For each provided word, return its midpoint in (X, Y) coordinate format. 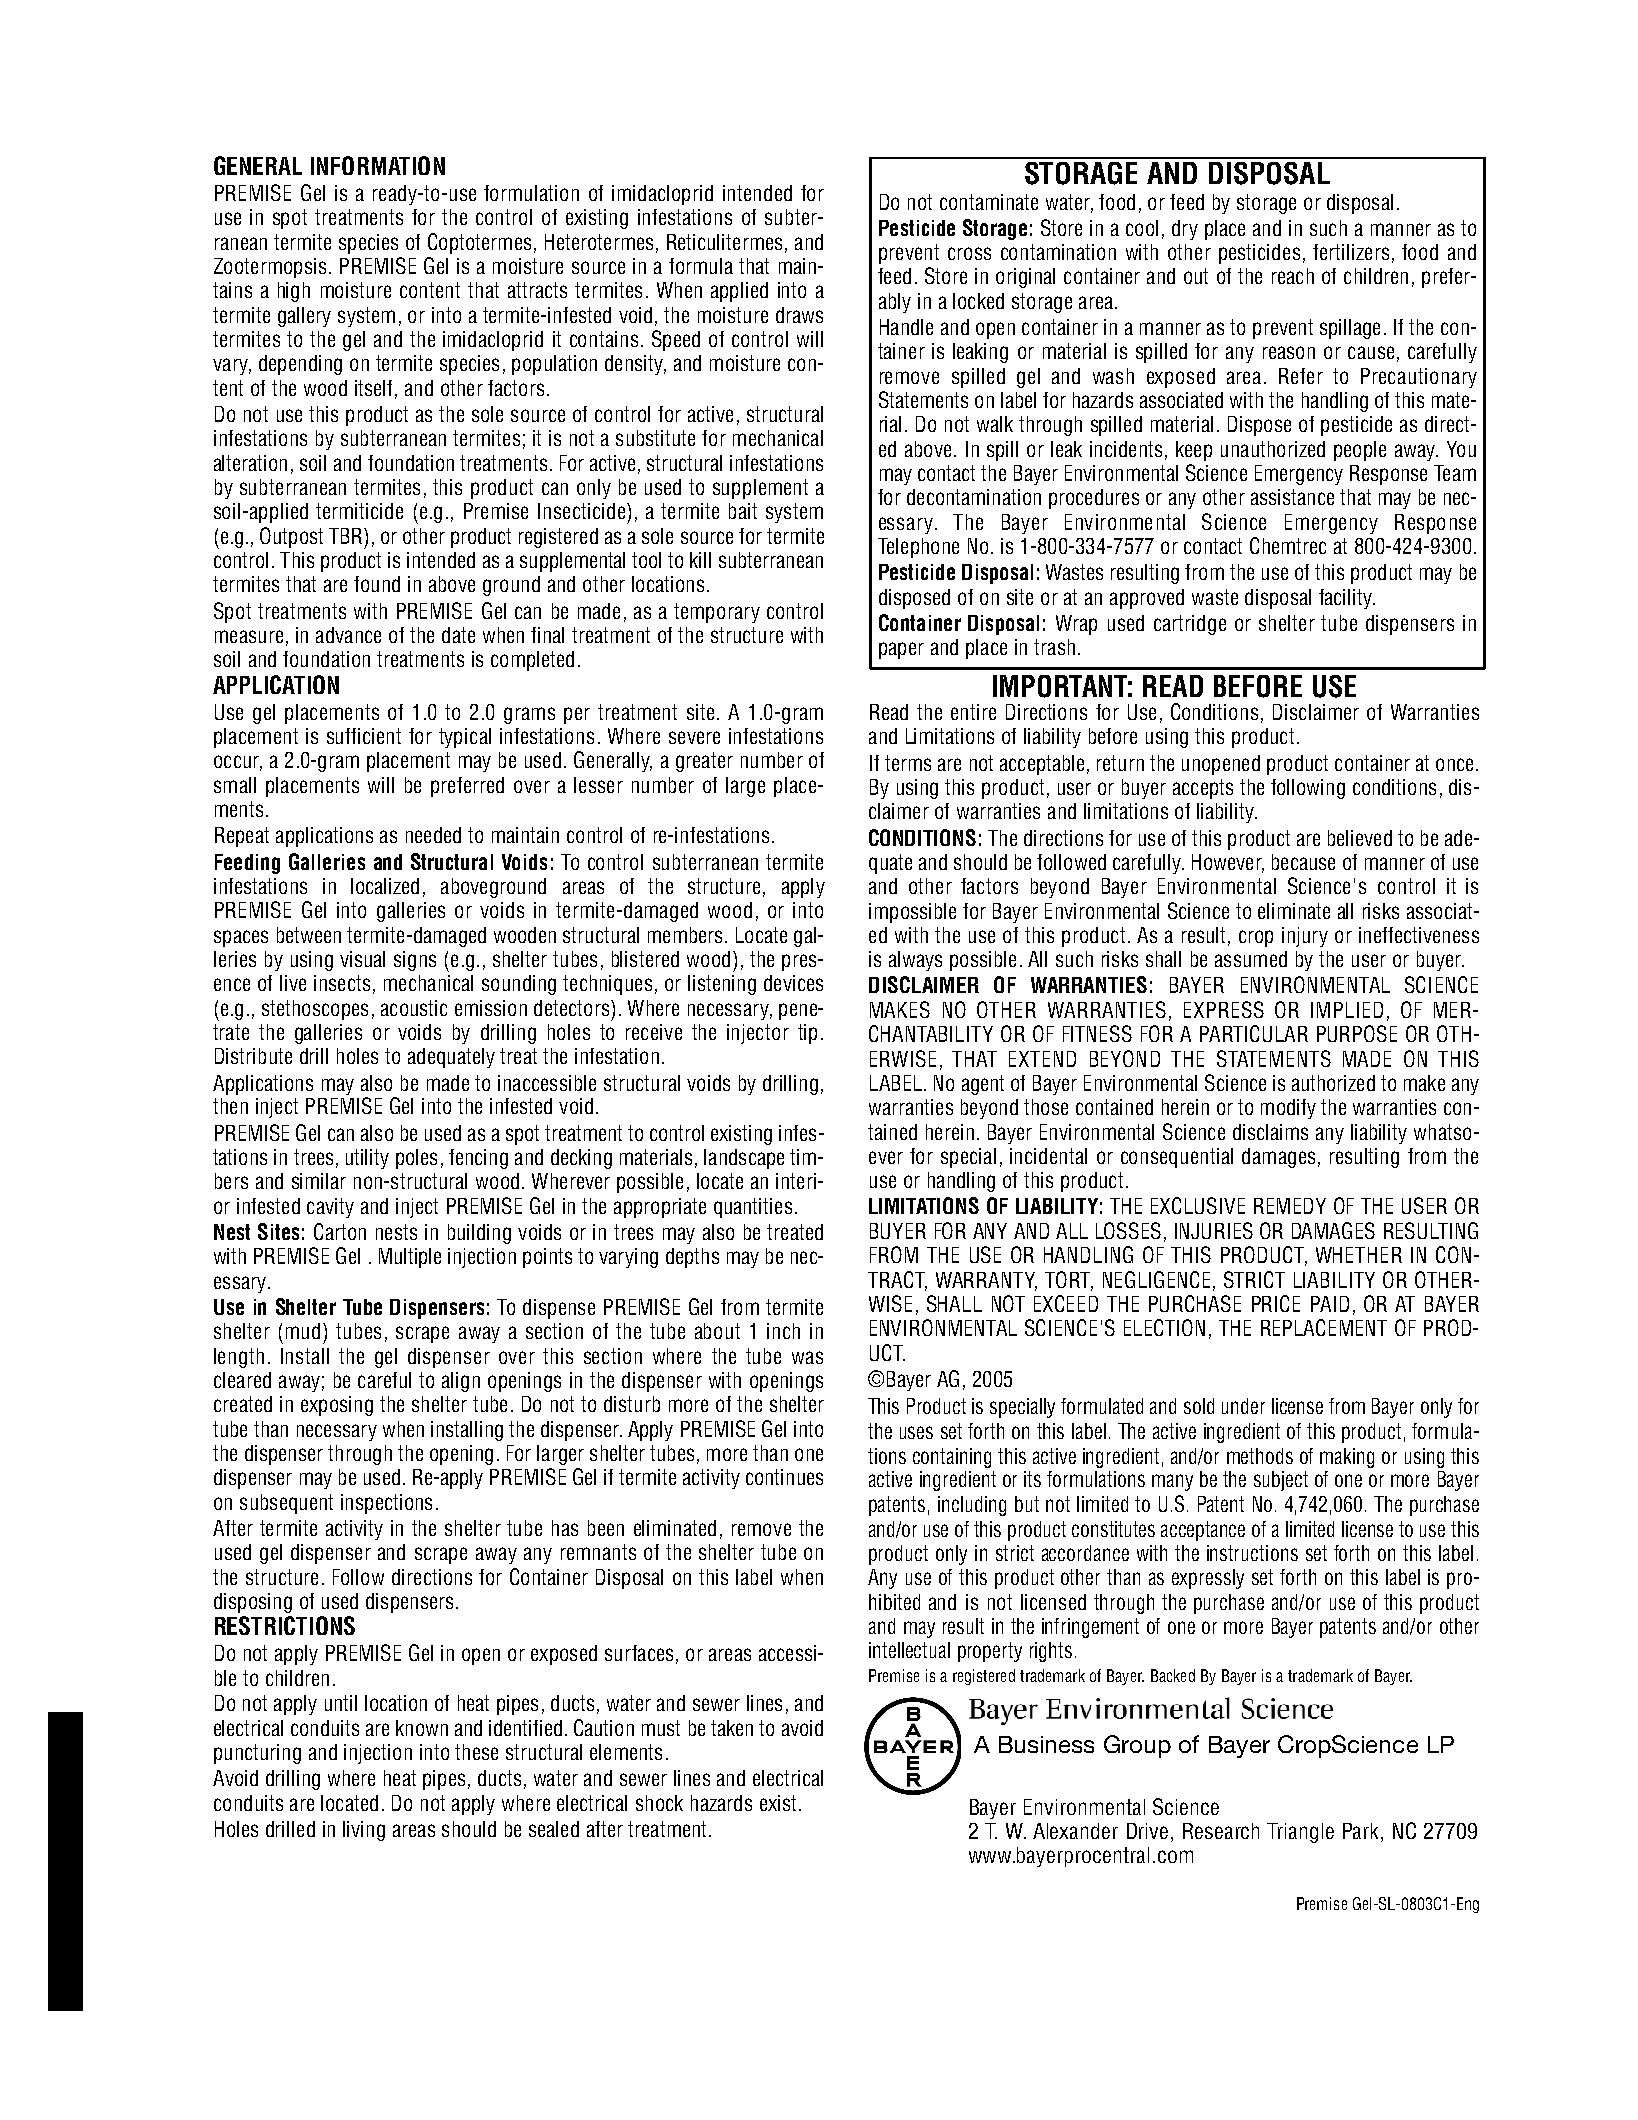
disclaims (1270, 1132)
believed (1360, 838)
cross (969, 253)
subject (1281, 1481)
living (364, 1831)
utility (367, 1159)
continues (784, 1477)
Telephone (918, 548)
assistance (1292, 497)
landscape (744, 1159)
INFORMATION (378, 165)
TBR (347, 536)
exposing (337, 1406)
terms (908, 763)
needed (433, 835)
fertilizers (1351, 252)
